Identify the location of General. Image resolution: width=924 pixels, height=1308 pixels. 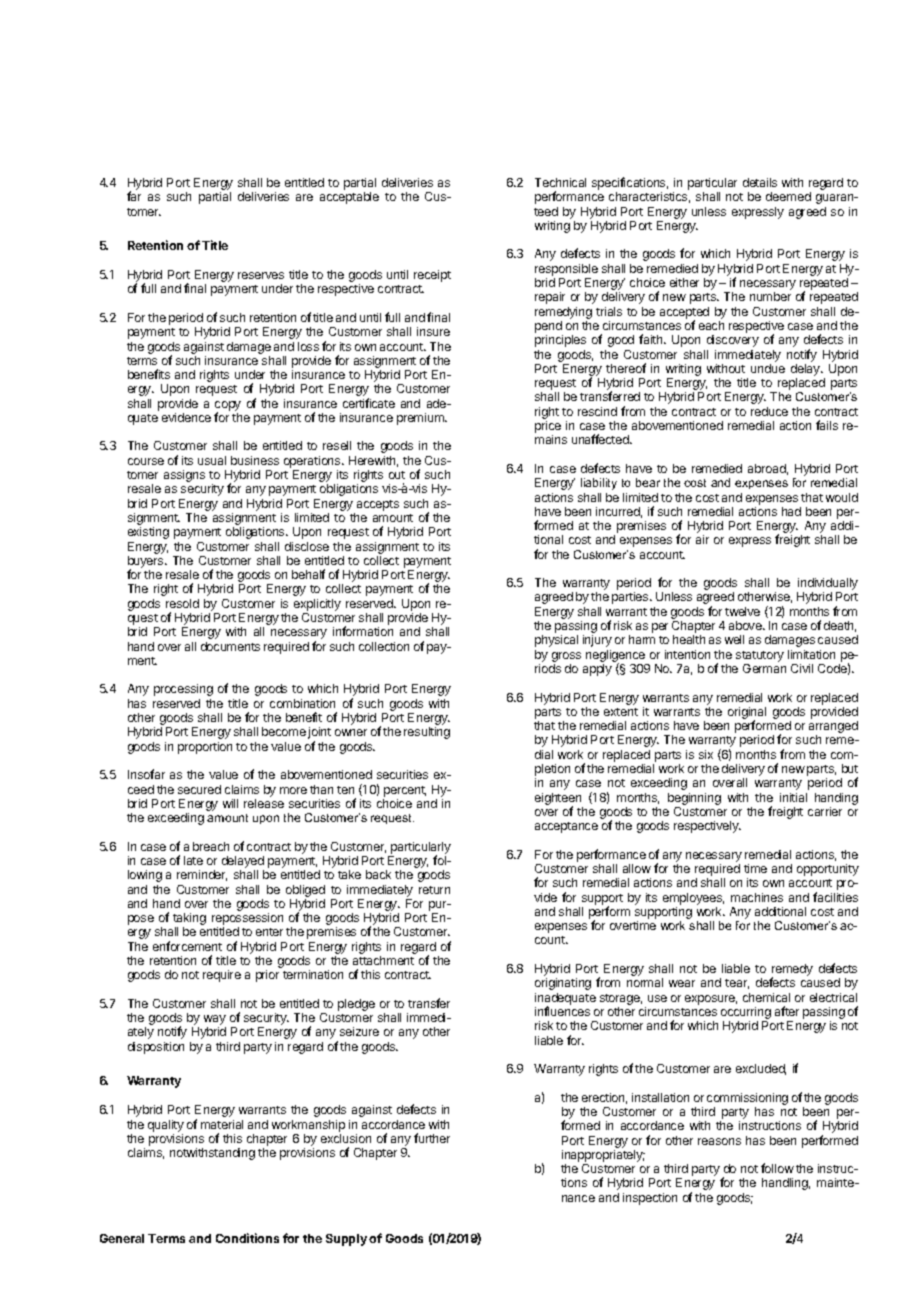
(122, 1238).
